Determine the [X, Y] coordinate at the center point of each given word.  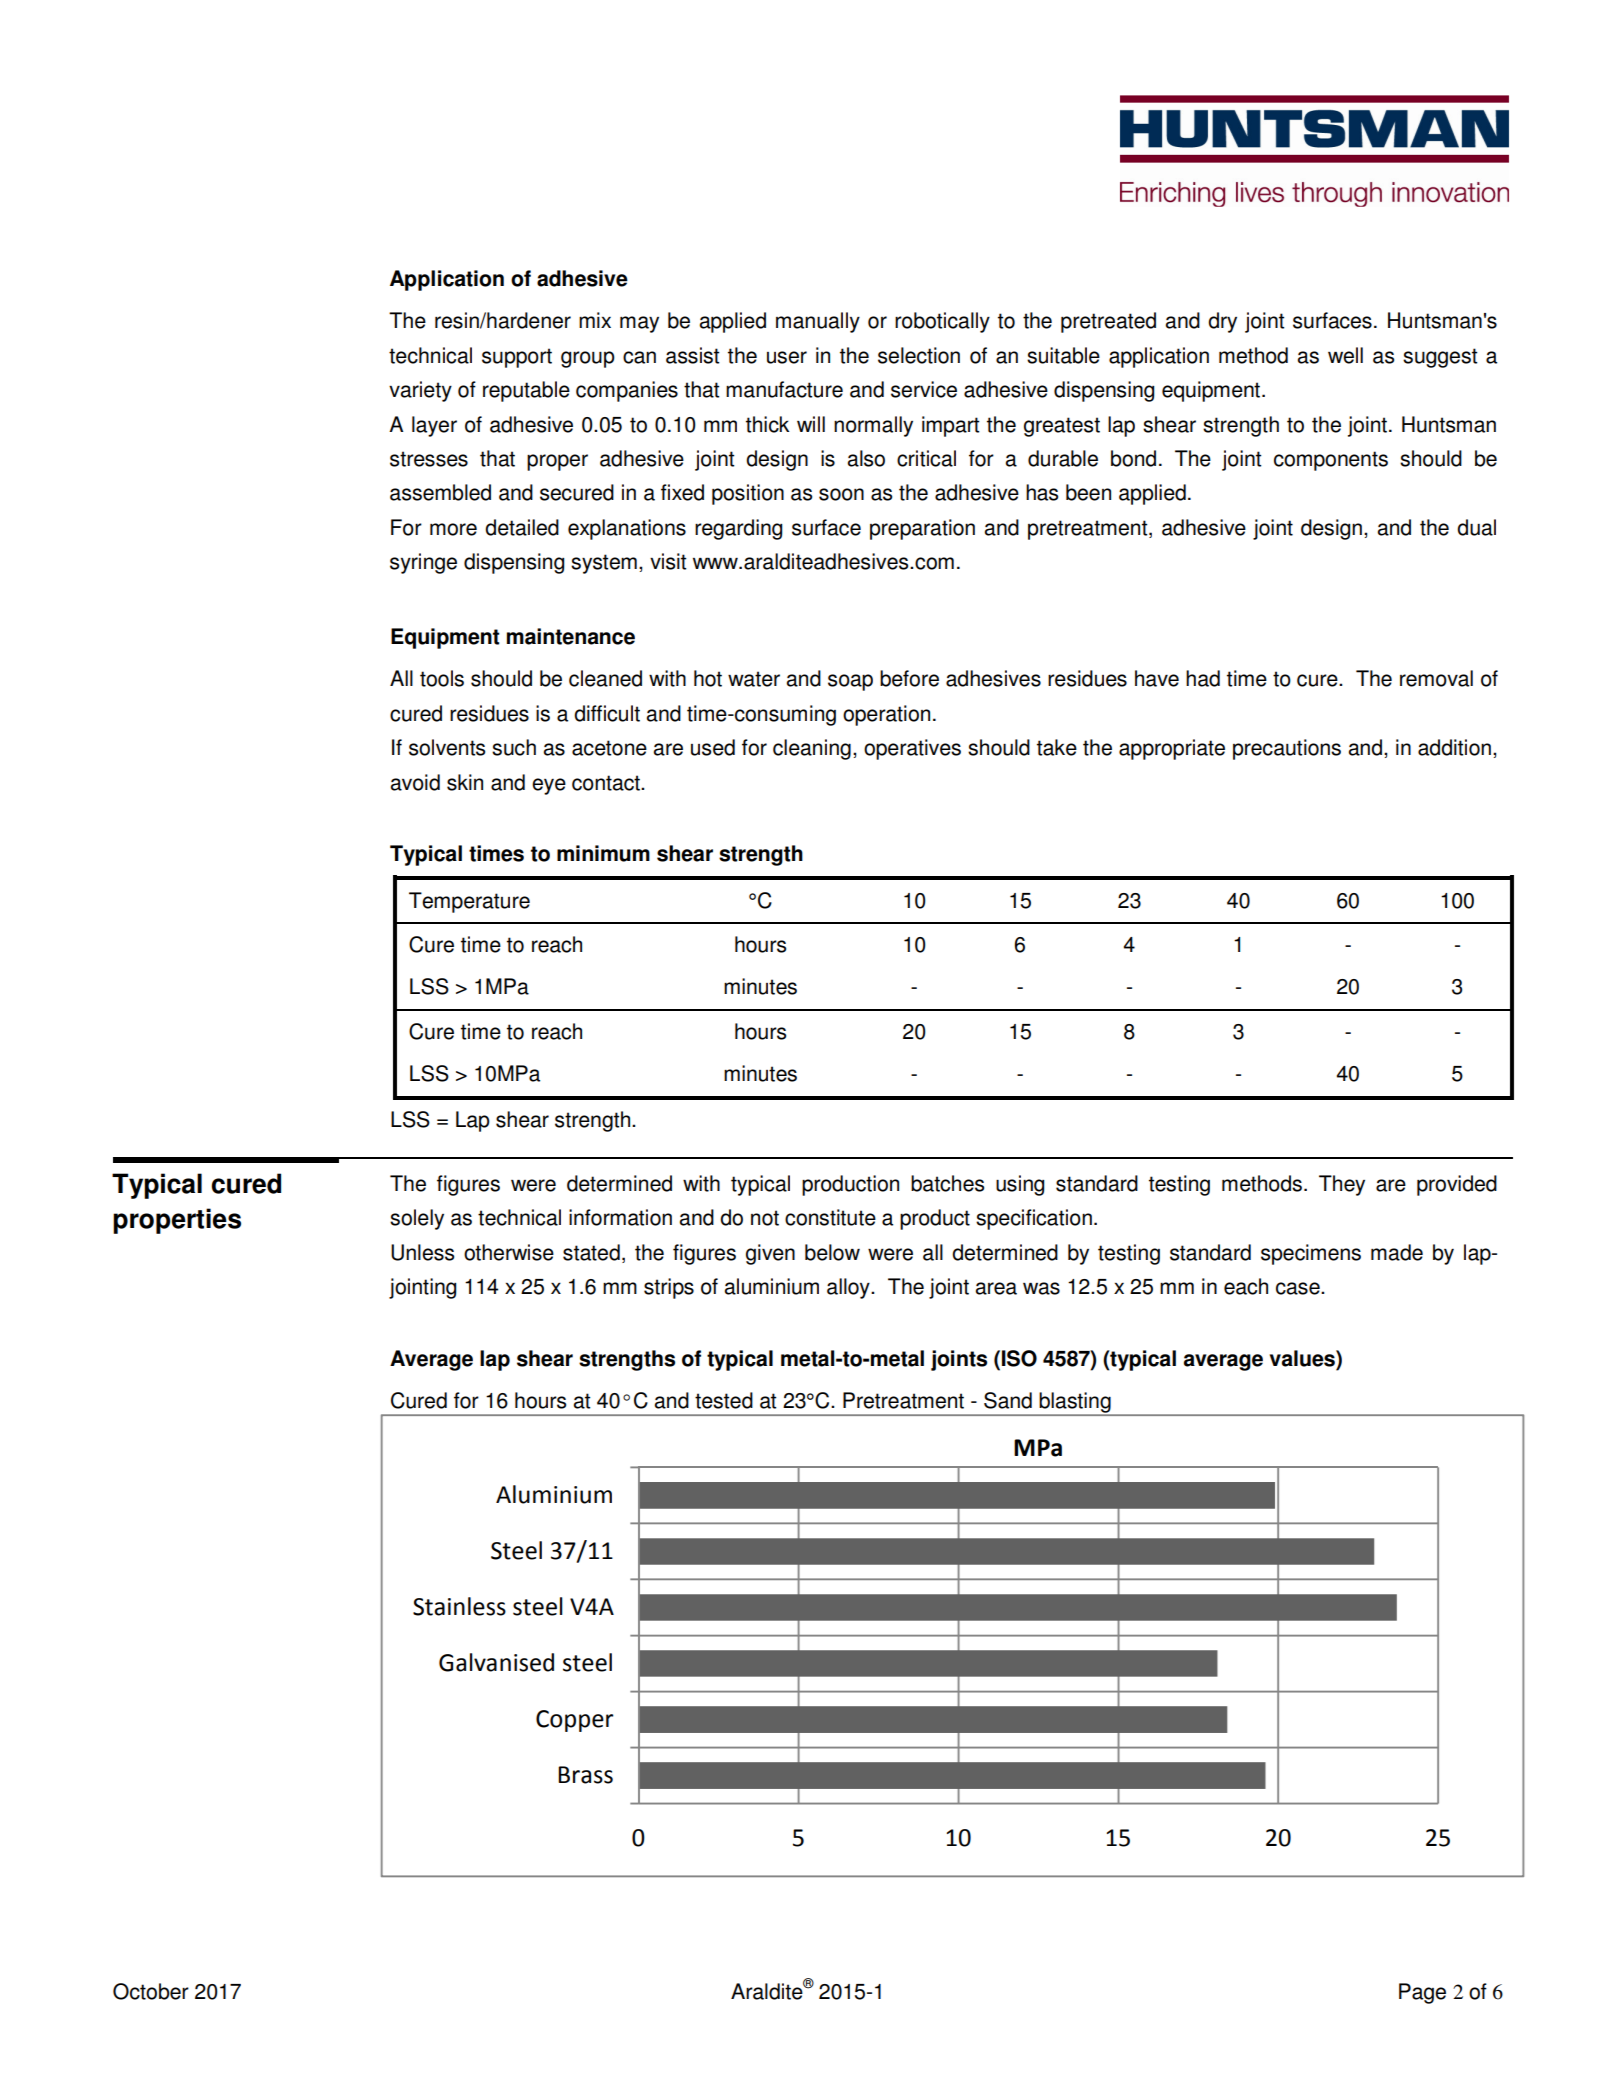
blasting [1075, 1403]
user [787, 357]
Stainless [459, 1606]
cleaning [812, 749]
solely [417, 1219]
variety [420, 391]
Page [1422, 1993]
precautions [1287, 749]
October [151, 1991]
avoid [415, 782]
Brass [585, 1775]
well [1345, 355]
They [1342, 1185]
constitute [830, 1217]
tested [724, 1400]
